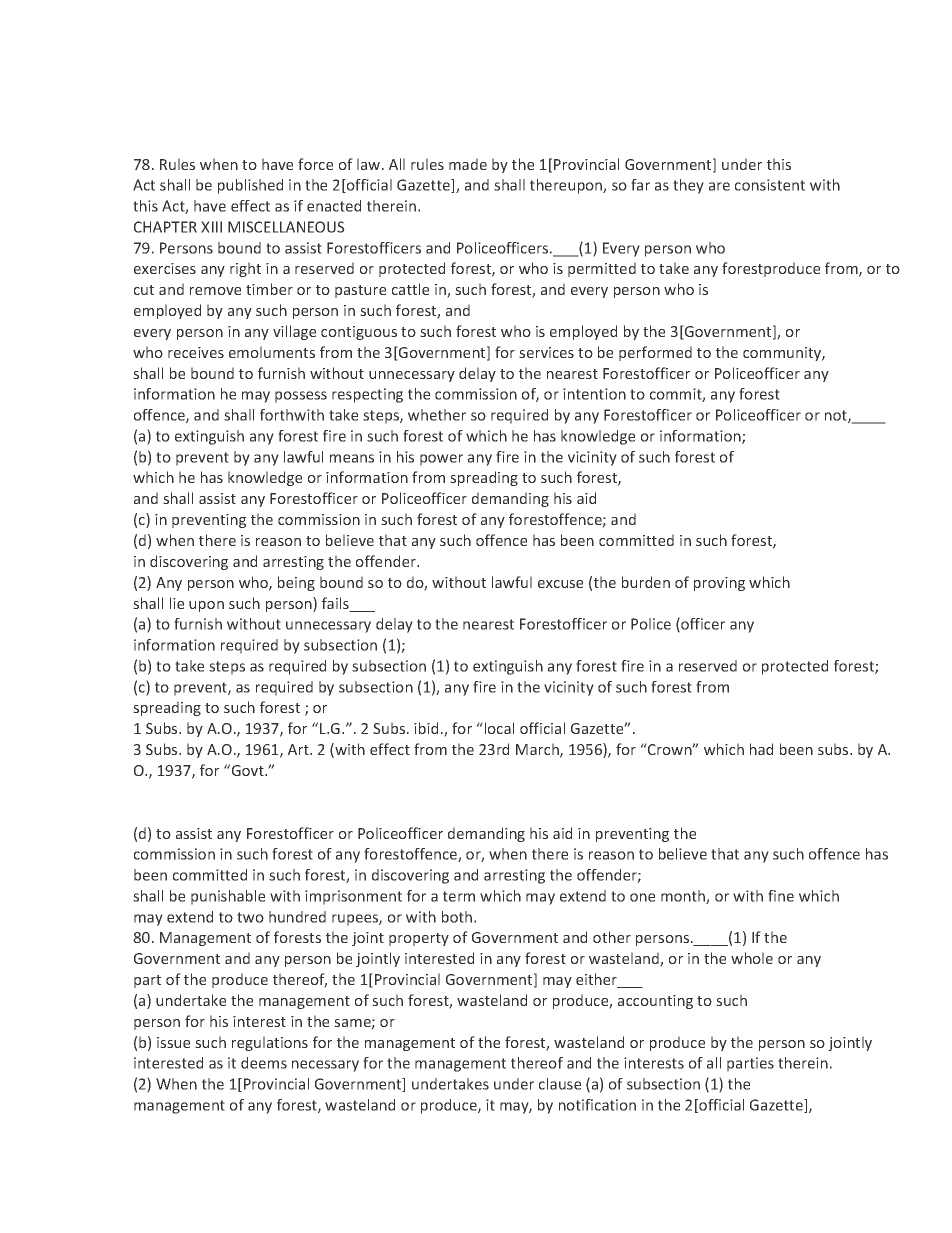 This document has width=952, height=1233. I want to click on excuse, so click(560, 584).
